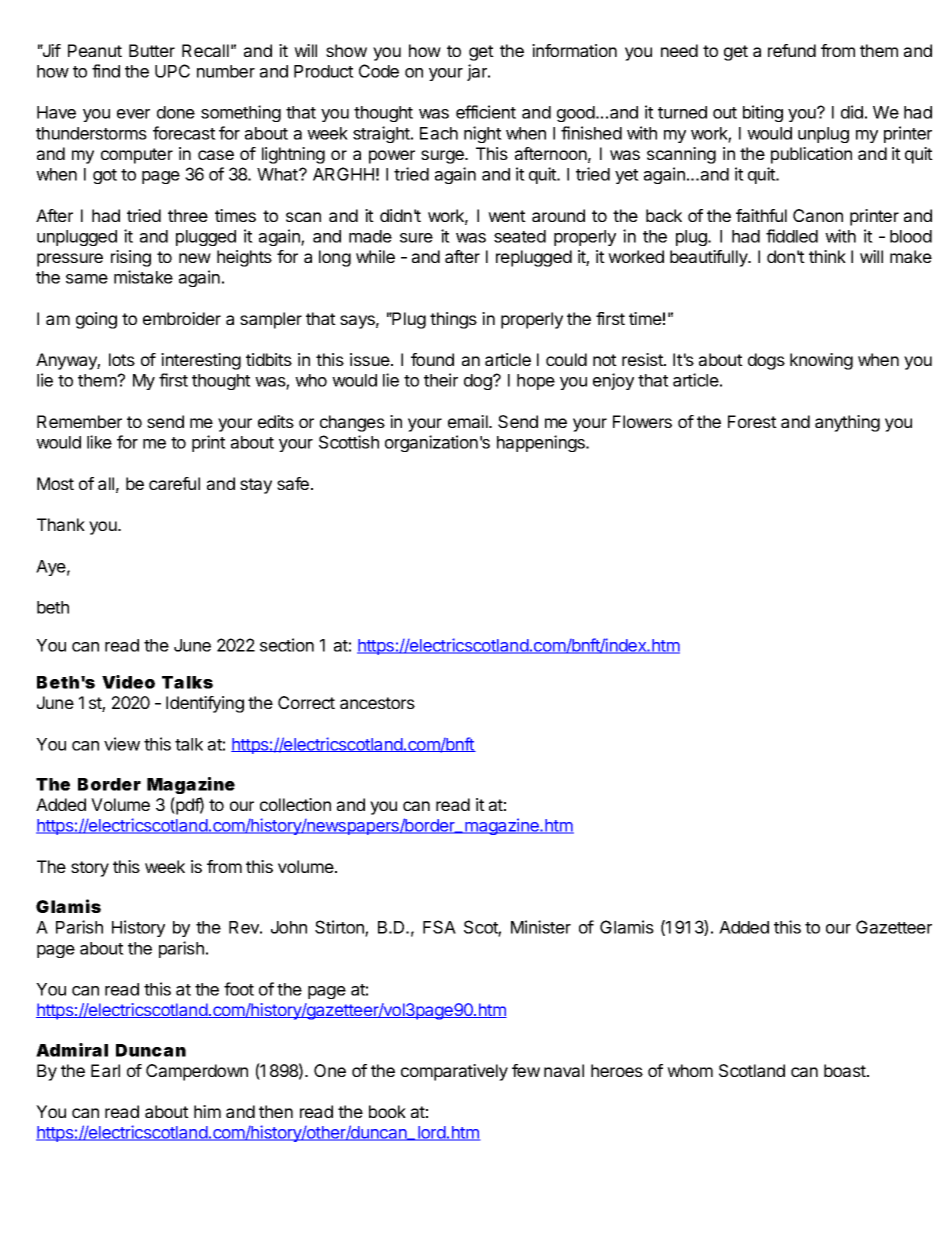 The width and height of the screenshot is (952, 1233). Describe the element at coordinates (846, 1070) in the screenshot. I see `boast` at that location.
